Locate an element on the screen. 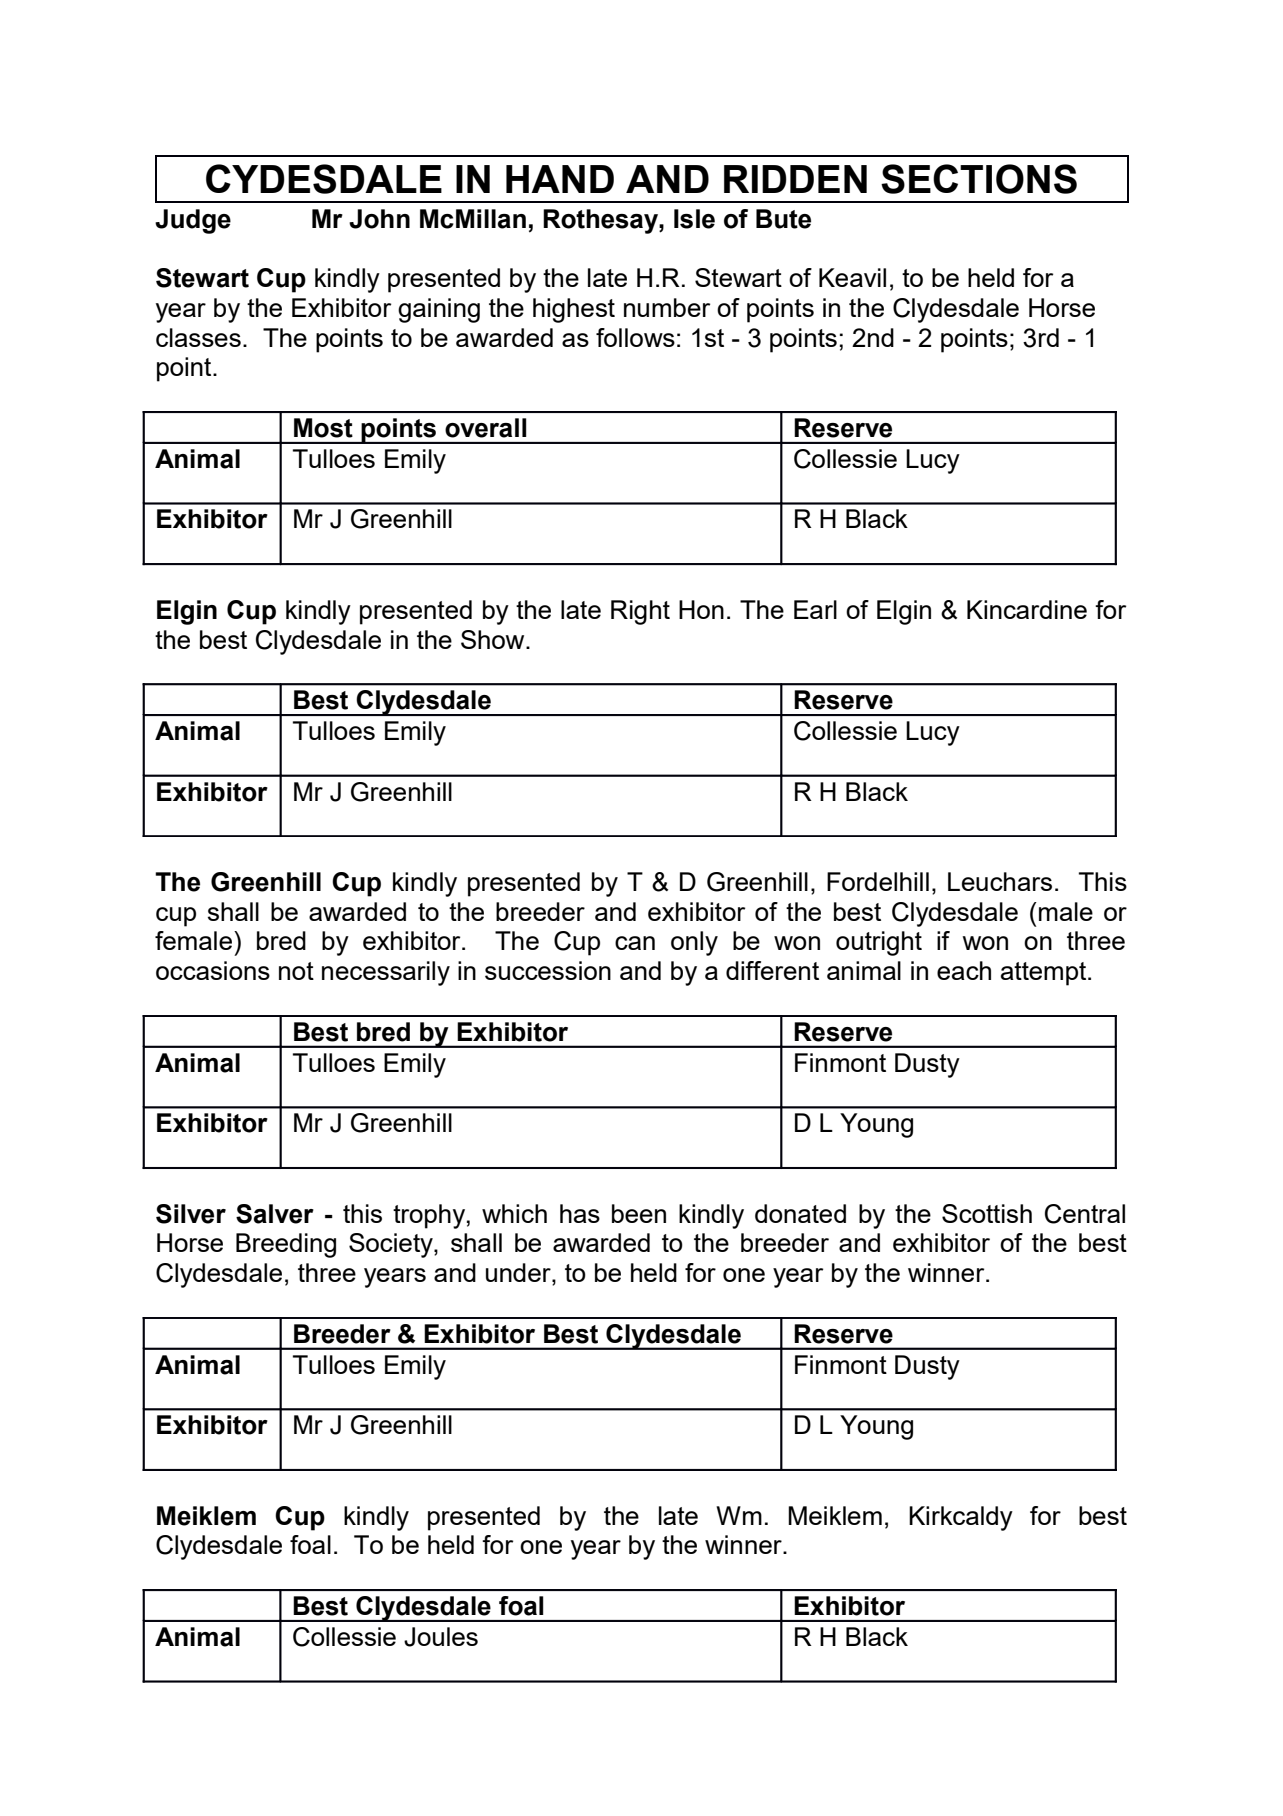  Joules is located at coordinates (441, 1637).
